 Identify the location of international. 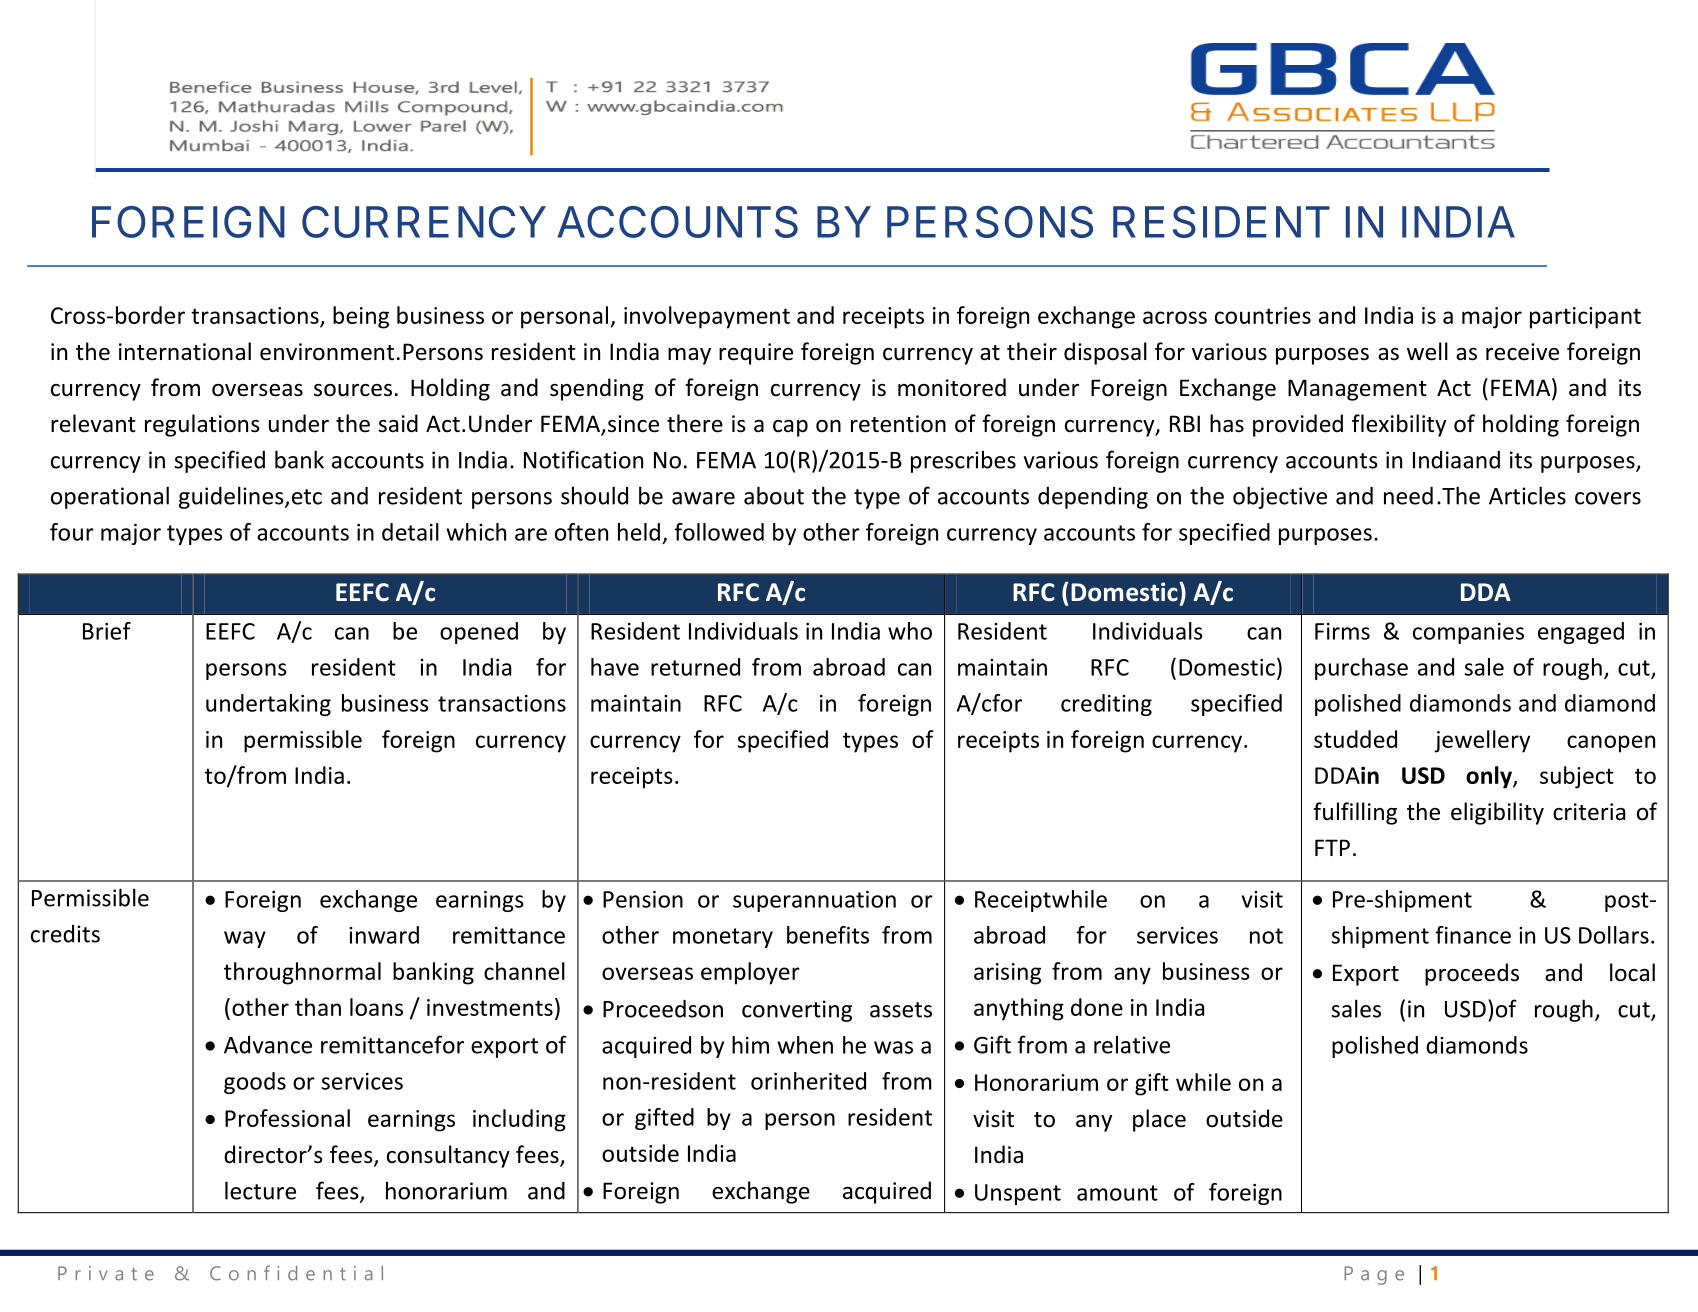
(185, 351).
